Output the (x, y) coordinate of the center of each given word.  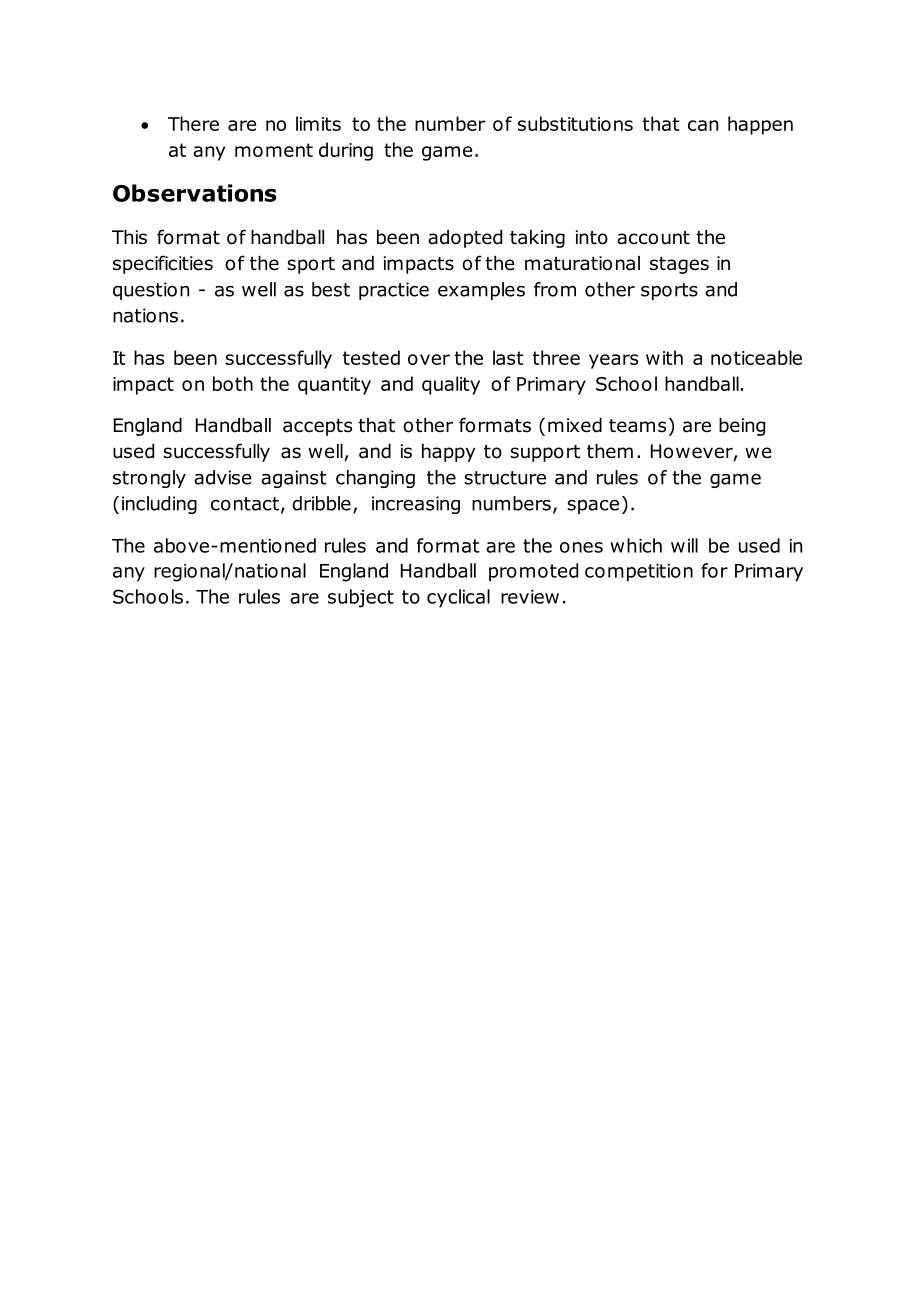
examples (481, 291)
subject (361, 598)
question (151, 291)
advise (222, 477)
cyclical (458, 598)
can (703, 125)
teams (637, 426)
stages (679, 265)
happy (448, 453)
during (346, 151)
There (193, 123)
